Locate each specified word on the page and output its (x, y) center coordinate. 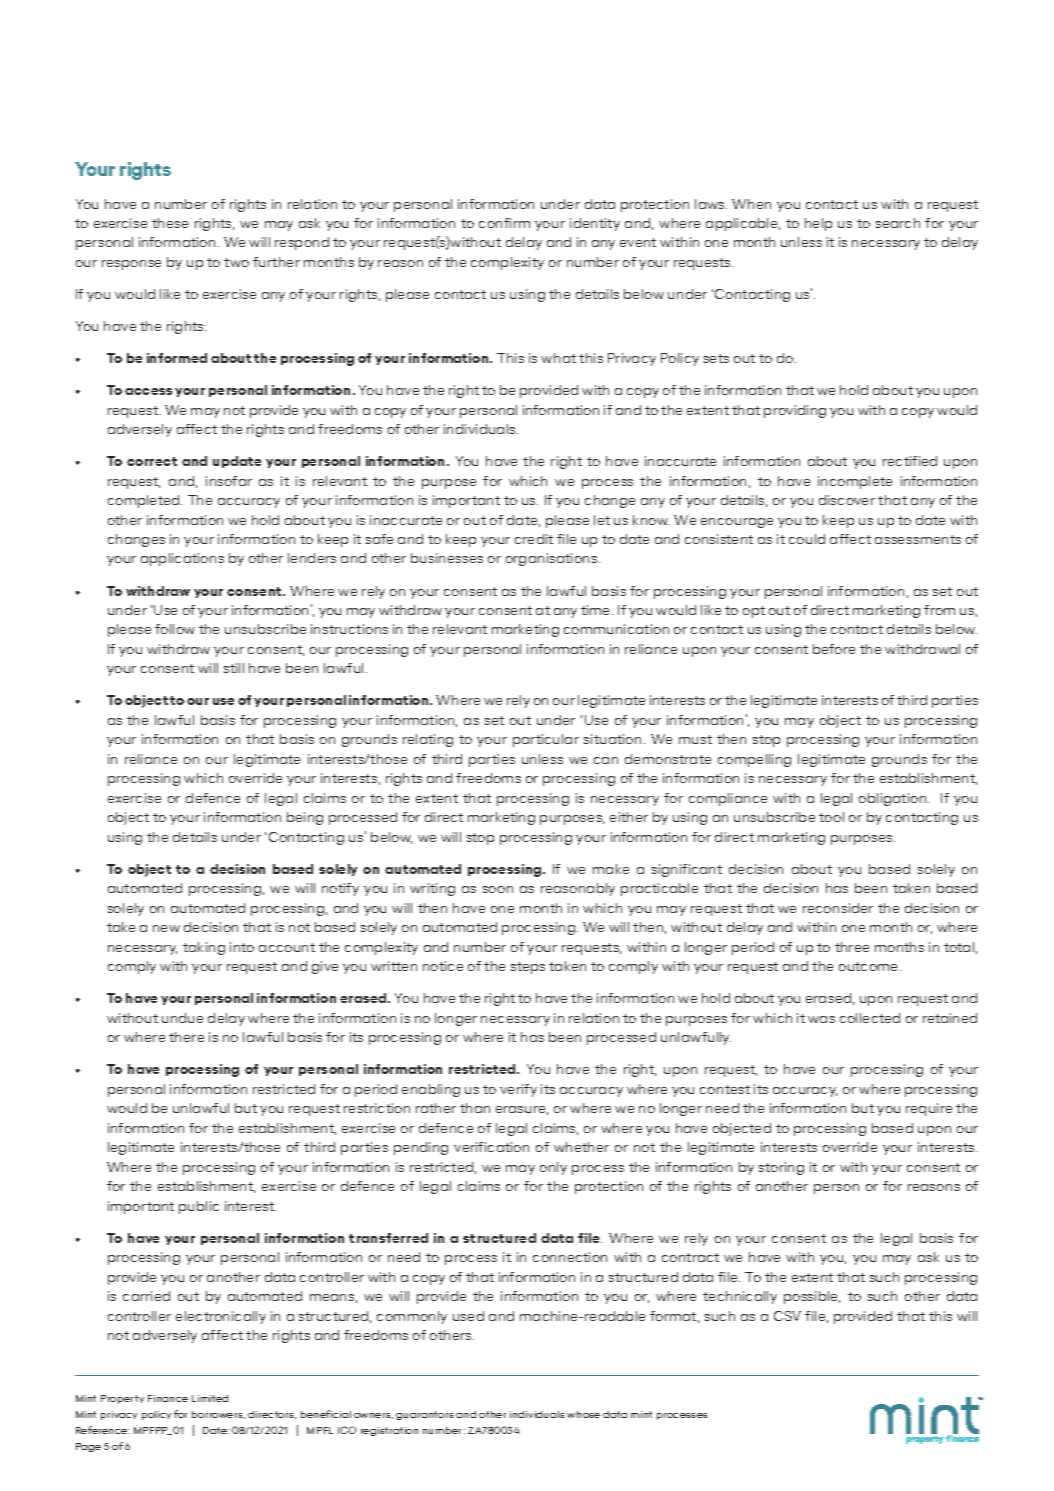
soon (498, 889)
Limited (210, 1398)
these (170, 223)
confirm (504, 223)
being (305, 818)
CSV (787, 1316)
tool (831, 817)
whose (583, 1414)
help (818, 224)
